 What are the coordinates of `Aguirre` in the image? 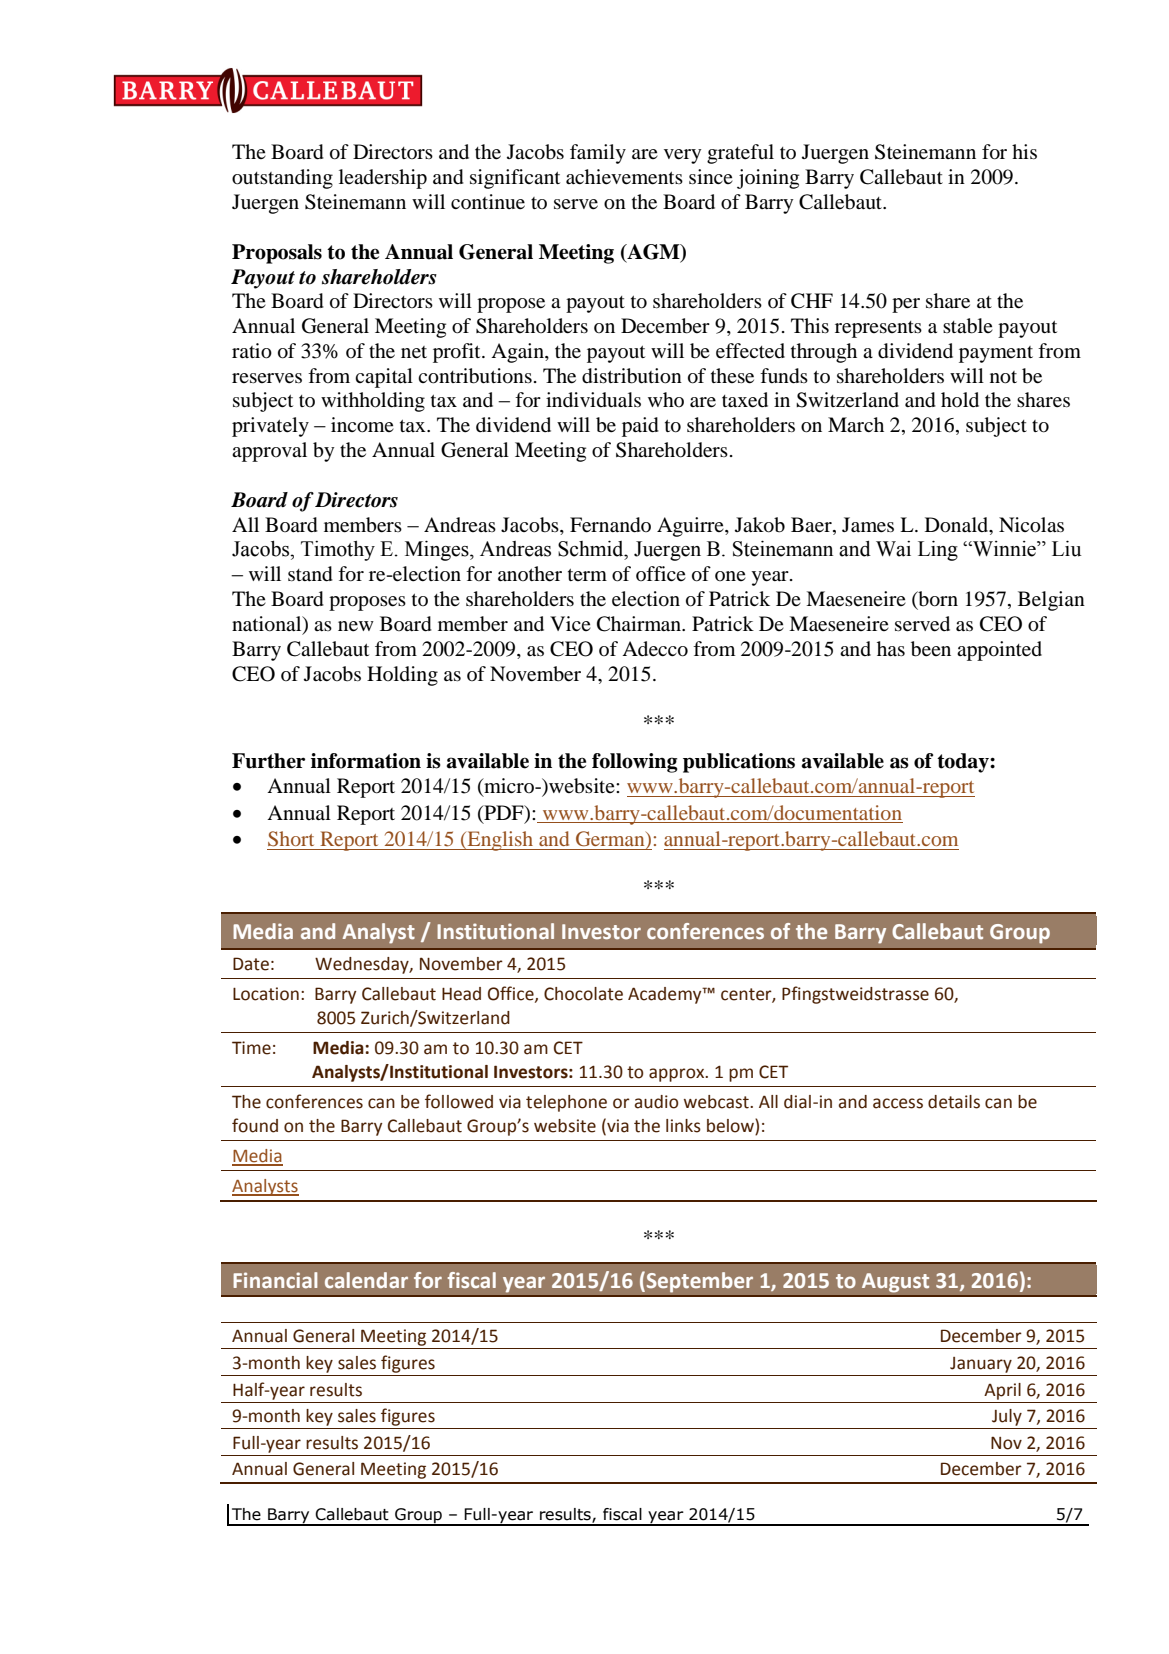 It's located at (691, 527).
